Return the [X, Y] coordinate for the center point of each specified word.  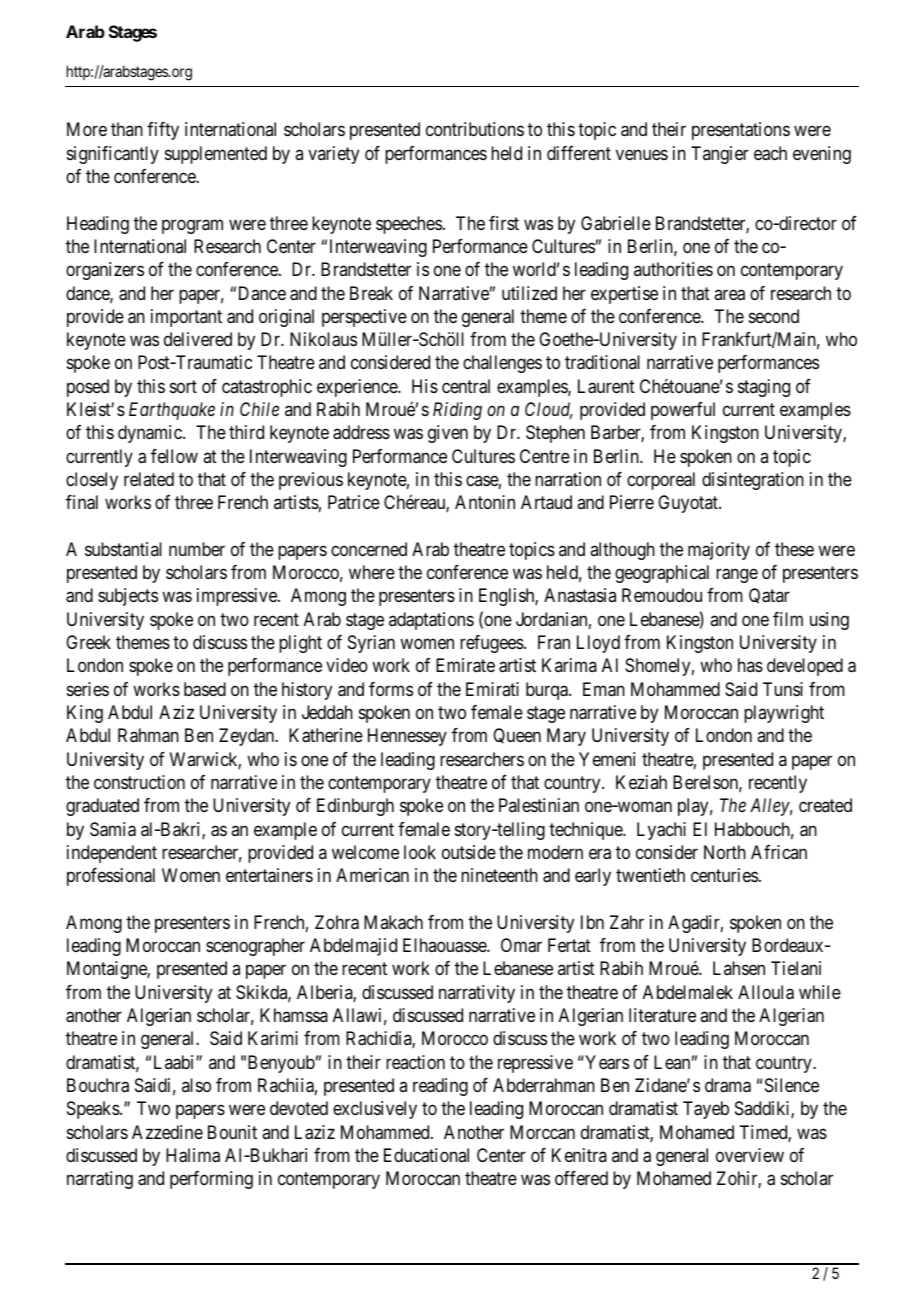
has [750, 665]
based [205, 689]
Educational [426, 1155]
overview [750, 1155]
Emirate [465, 665]
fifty [163, 131]
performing [211, 1180]
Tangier [720, 155]
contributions [475, 129]
